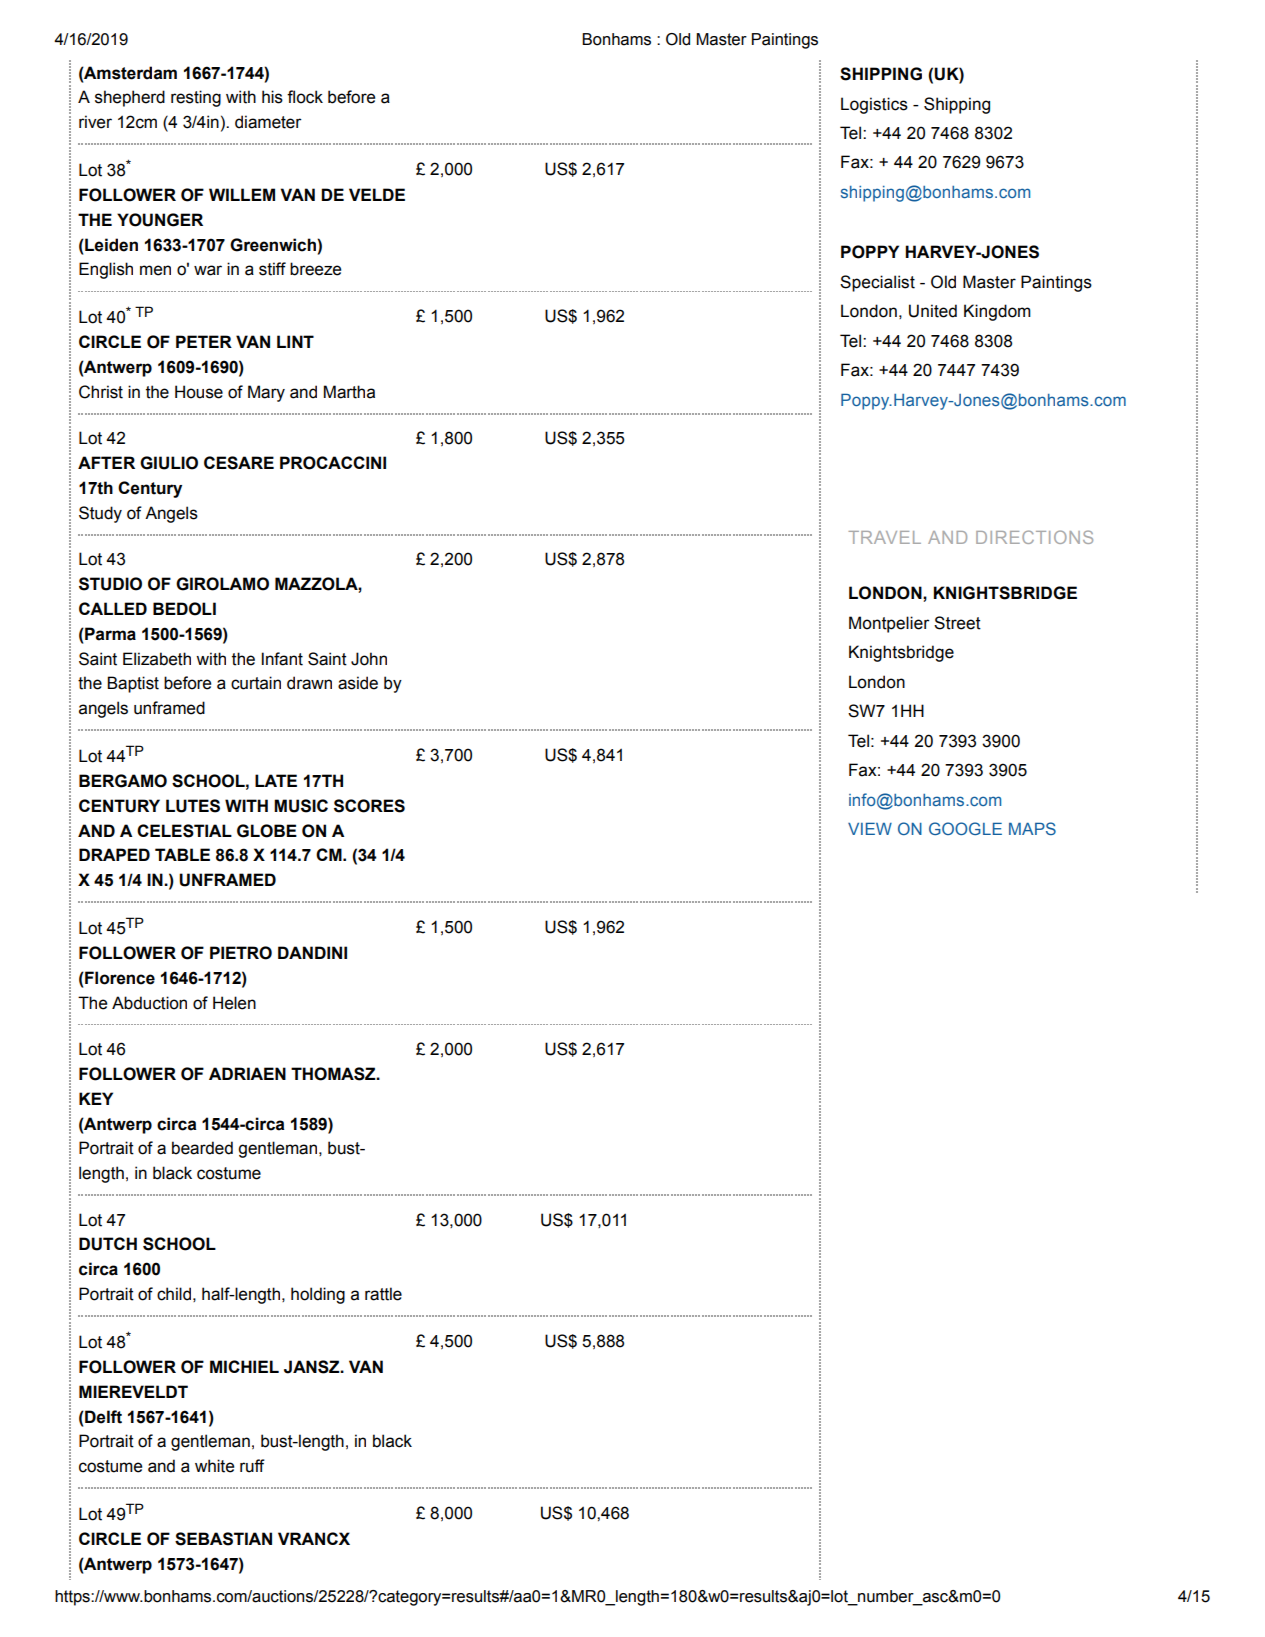  I want to click on holding, so click(318, 1295).
